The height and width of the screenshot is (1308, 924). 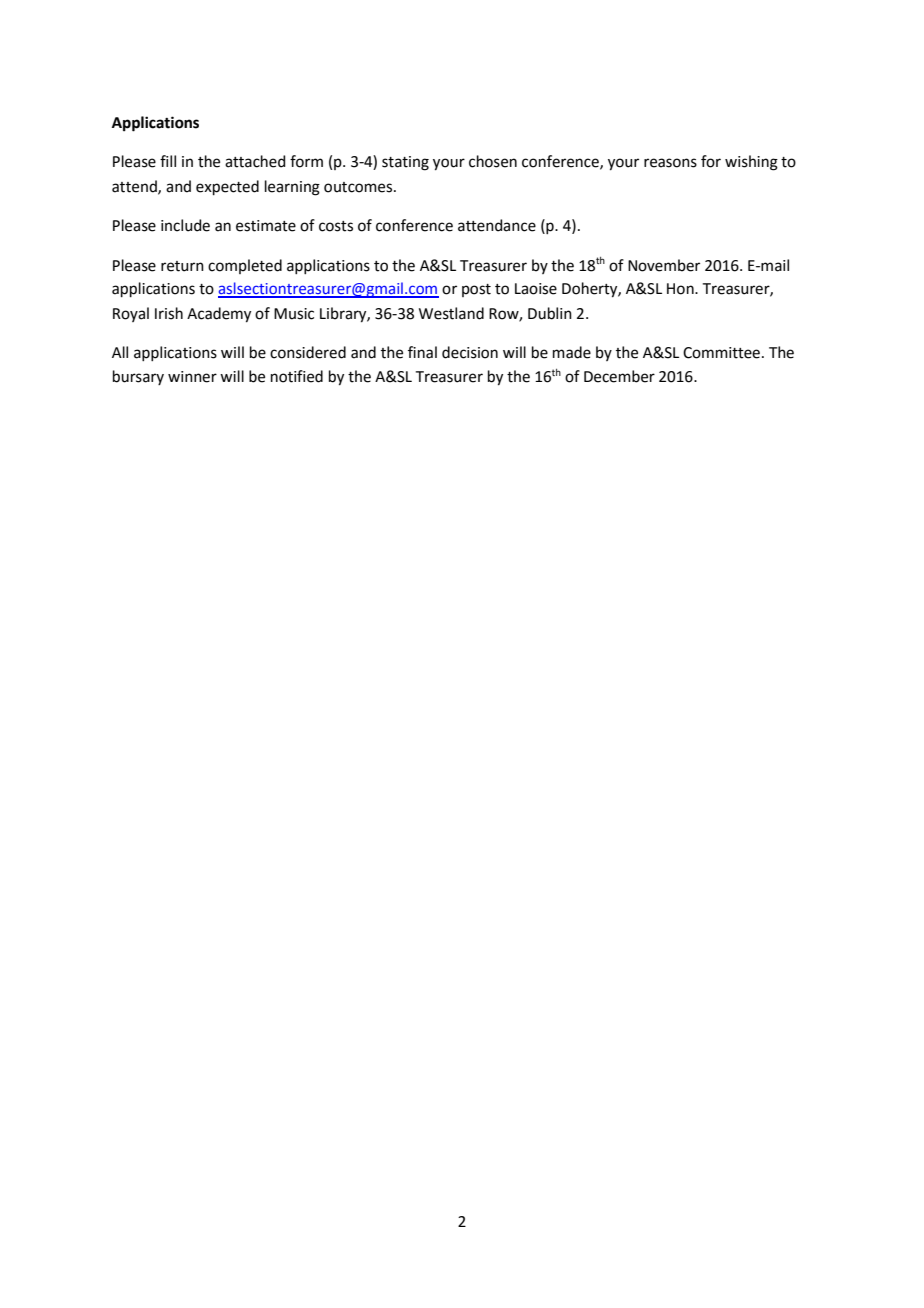 What do you see at coordinates (405, 163) in the screenshot?
I see `stating` at bounding box center [405, 163].
